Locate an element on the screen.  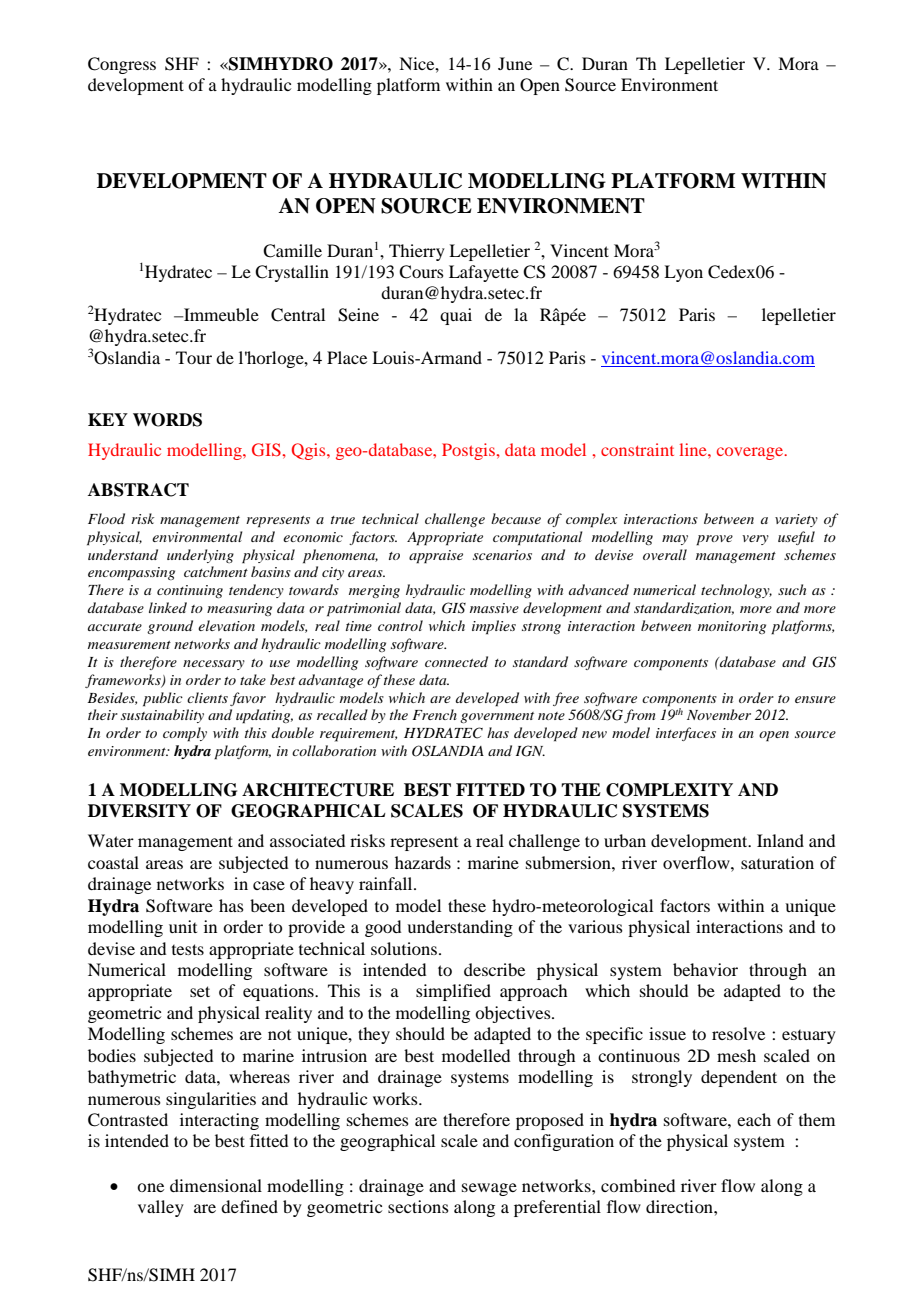
Tour is located at coordinates (194, 357).
